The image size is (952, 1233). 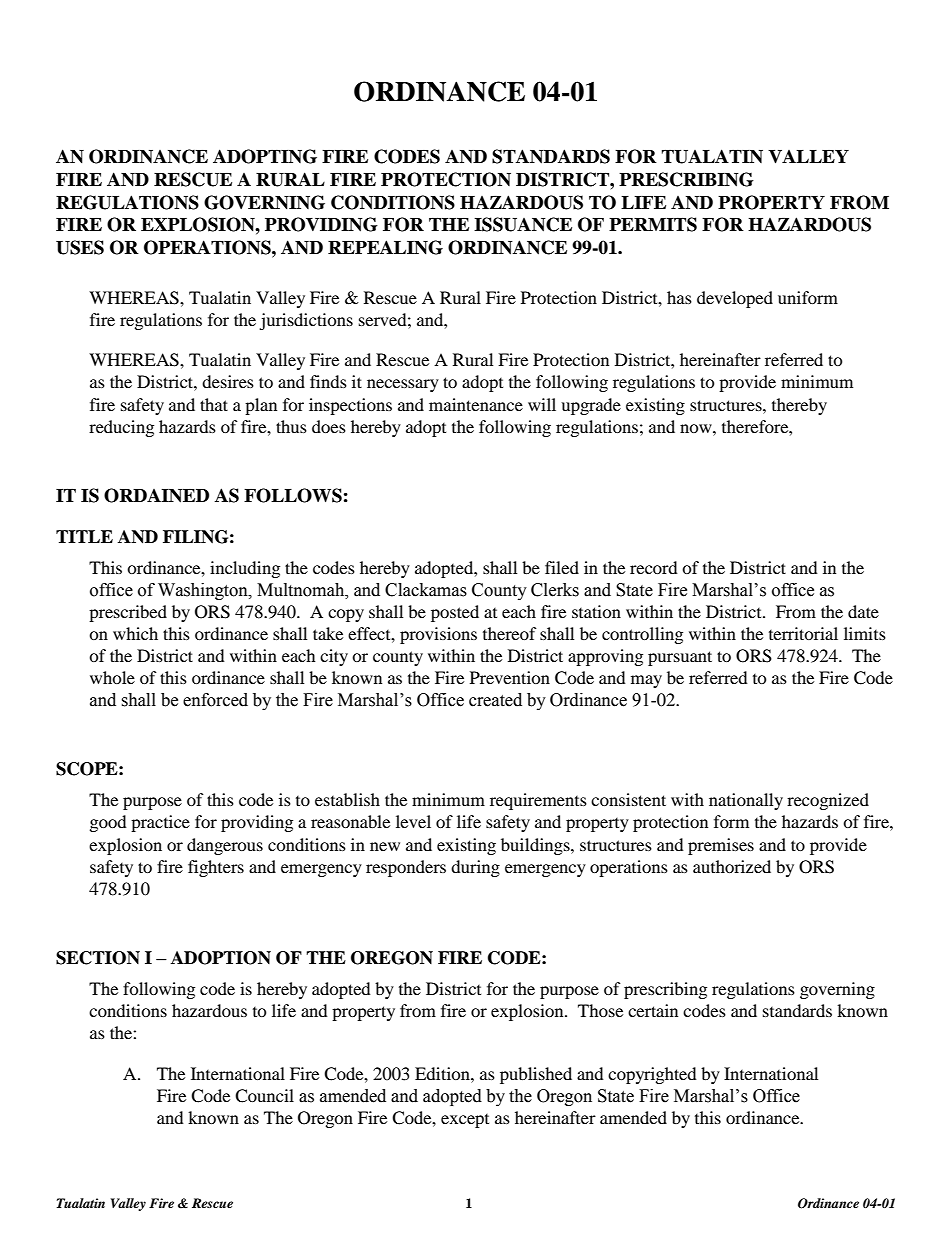 I want to click on Council, so click(x=264, y=1096).
